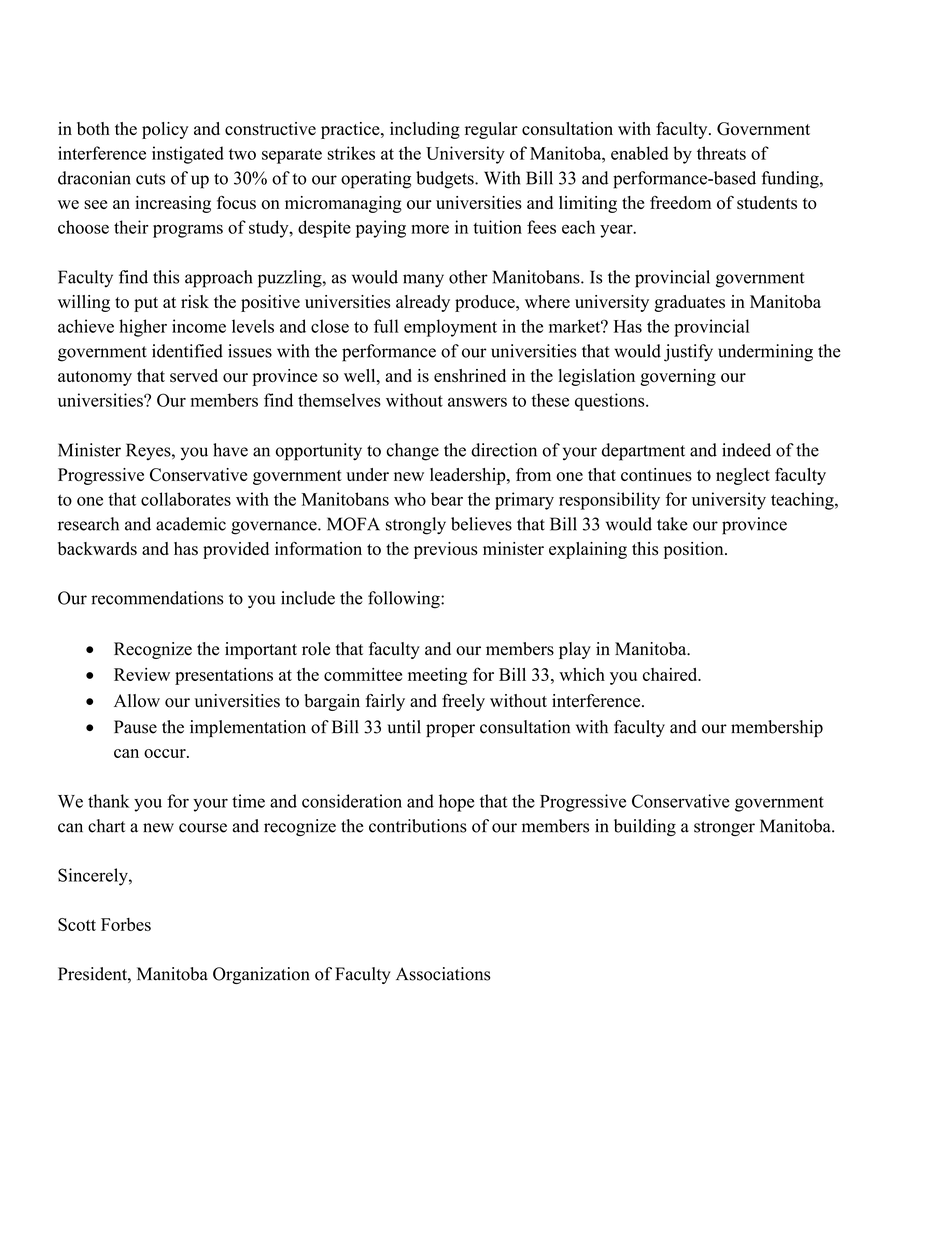 Image resolution: width=952 pixels, height=1233 pixels. I want to click on academic, so click(191, 524).
